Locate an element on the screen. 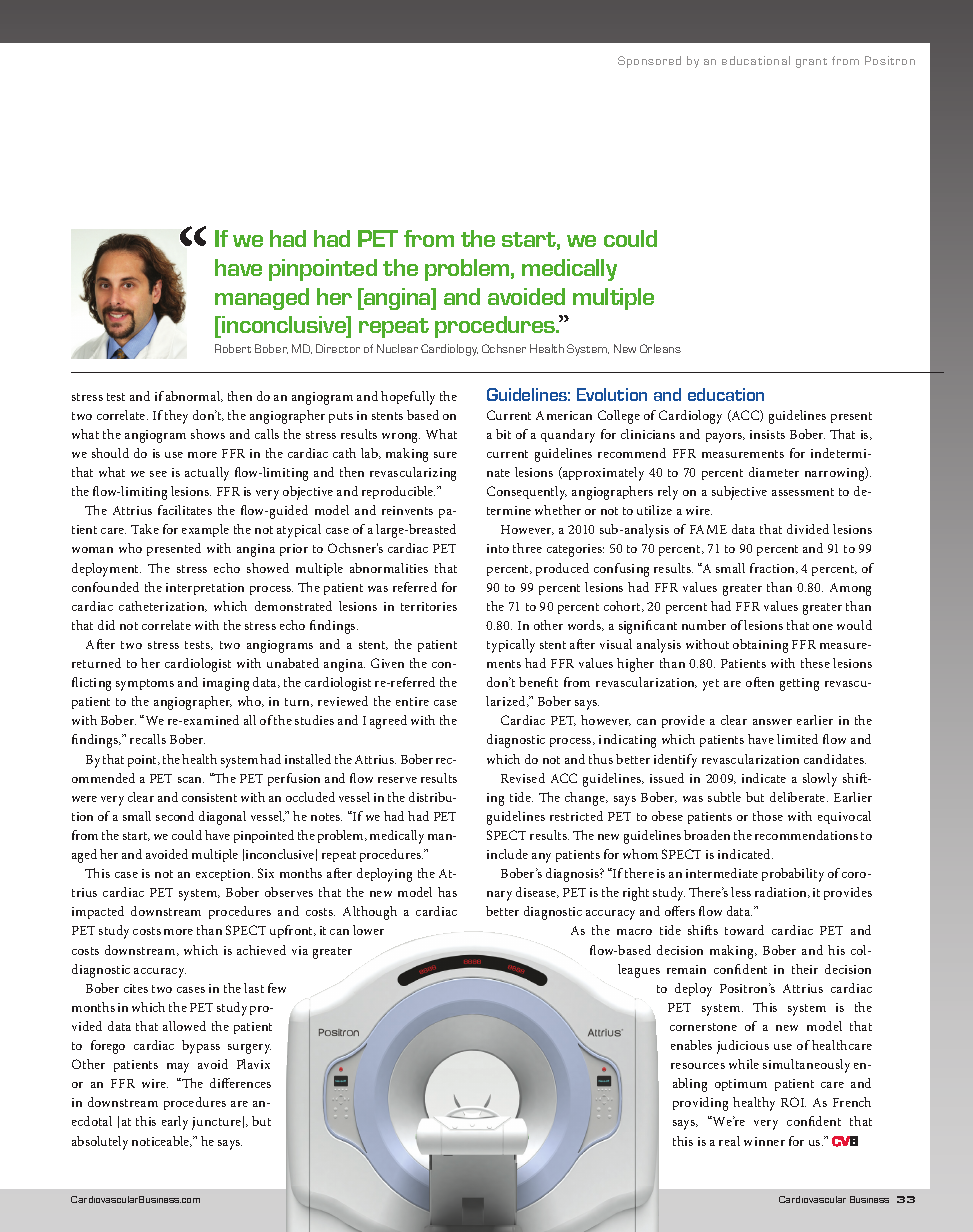 The width and height of the screenshot is (973, 1232). deliberate is located at coordinates (799, 797).
